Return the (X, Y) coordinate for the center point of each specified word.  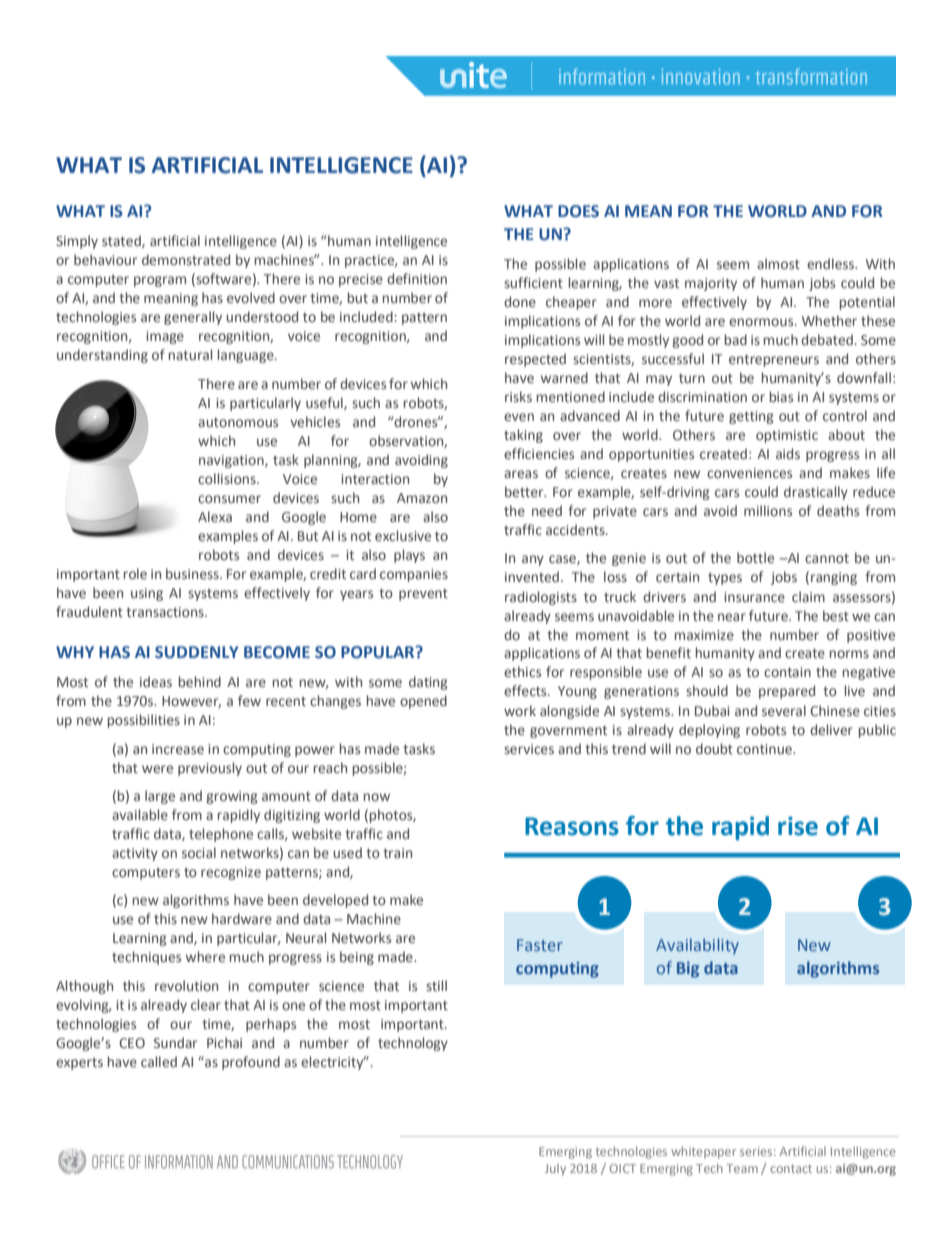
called (159, 1061)
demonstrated (186, 259)
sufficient (533, 282)
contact (791, 1169)
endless (832, 263)
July (555, 1170)
